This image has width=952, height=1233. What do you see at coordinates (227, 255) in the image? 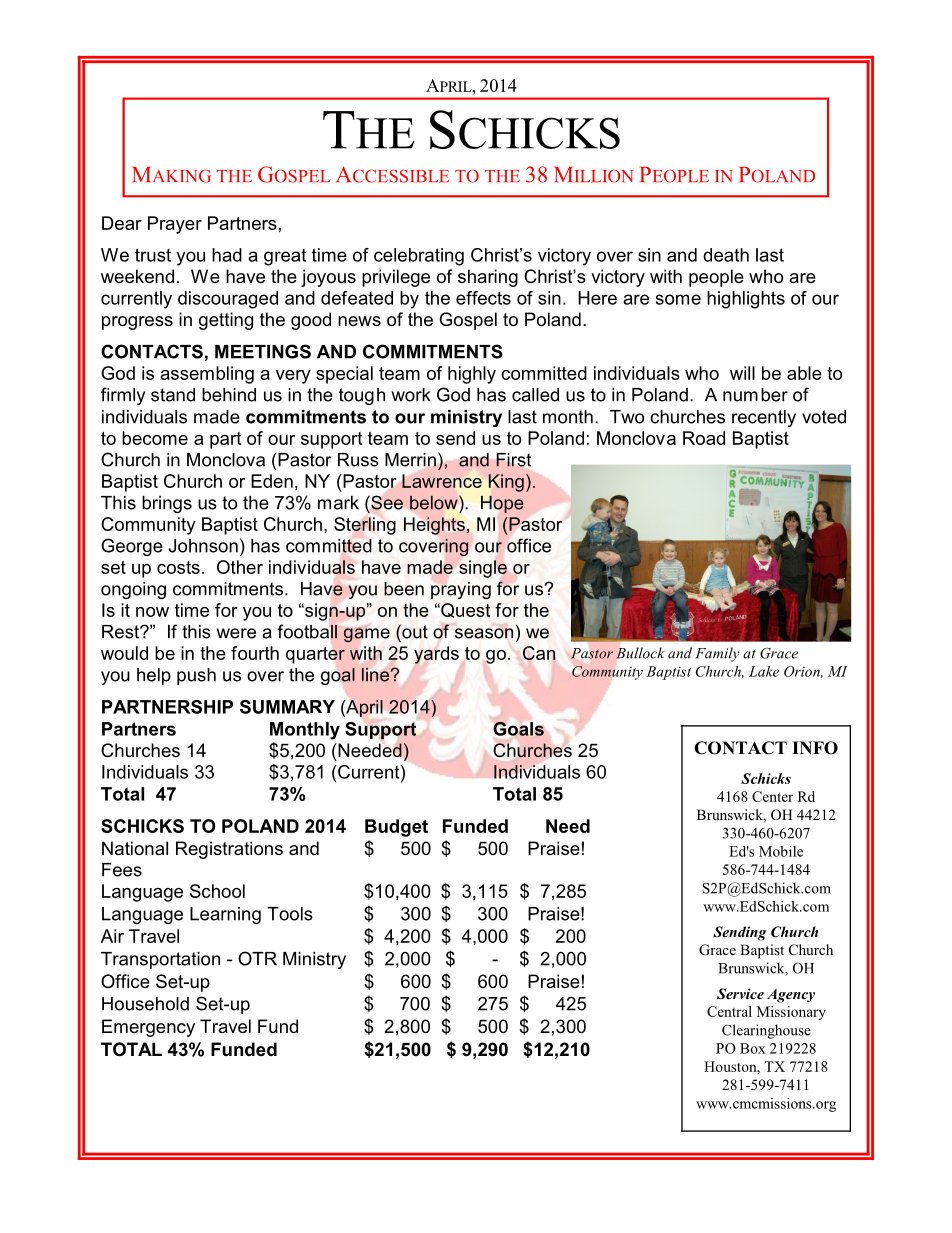
I see `had` at bounding box center [227, 255].
